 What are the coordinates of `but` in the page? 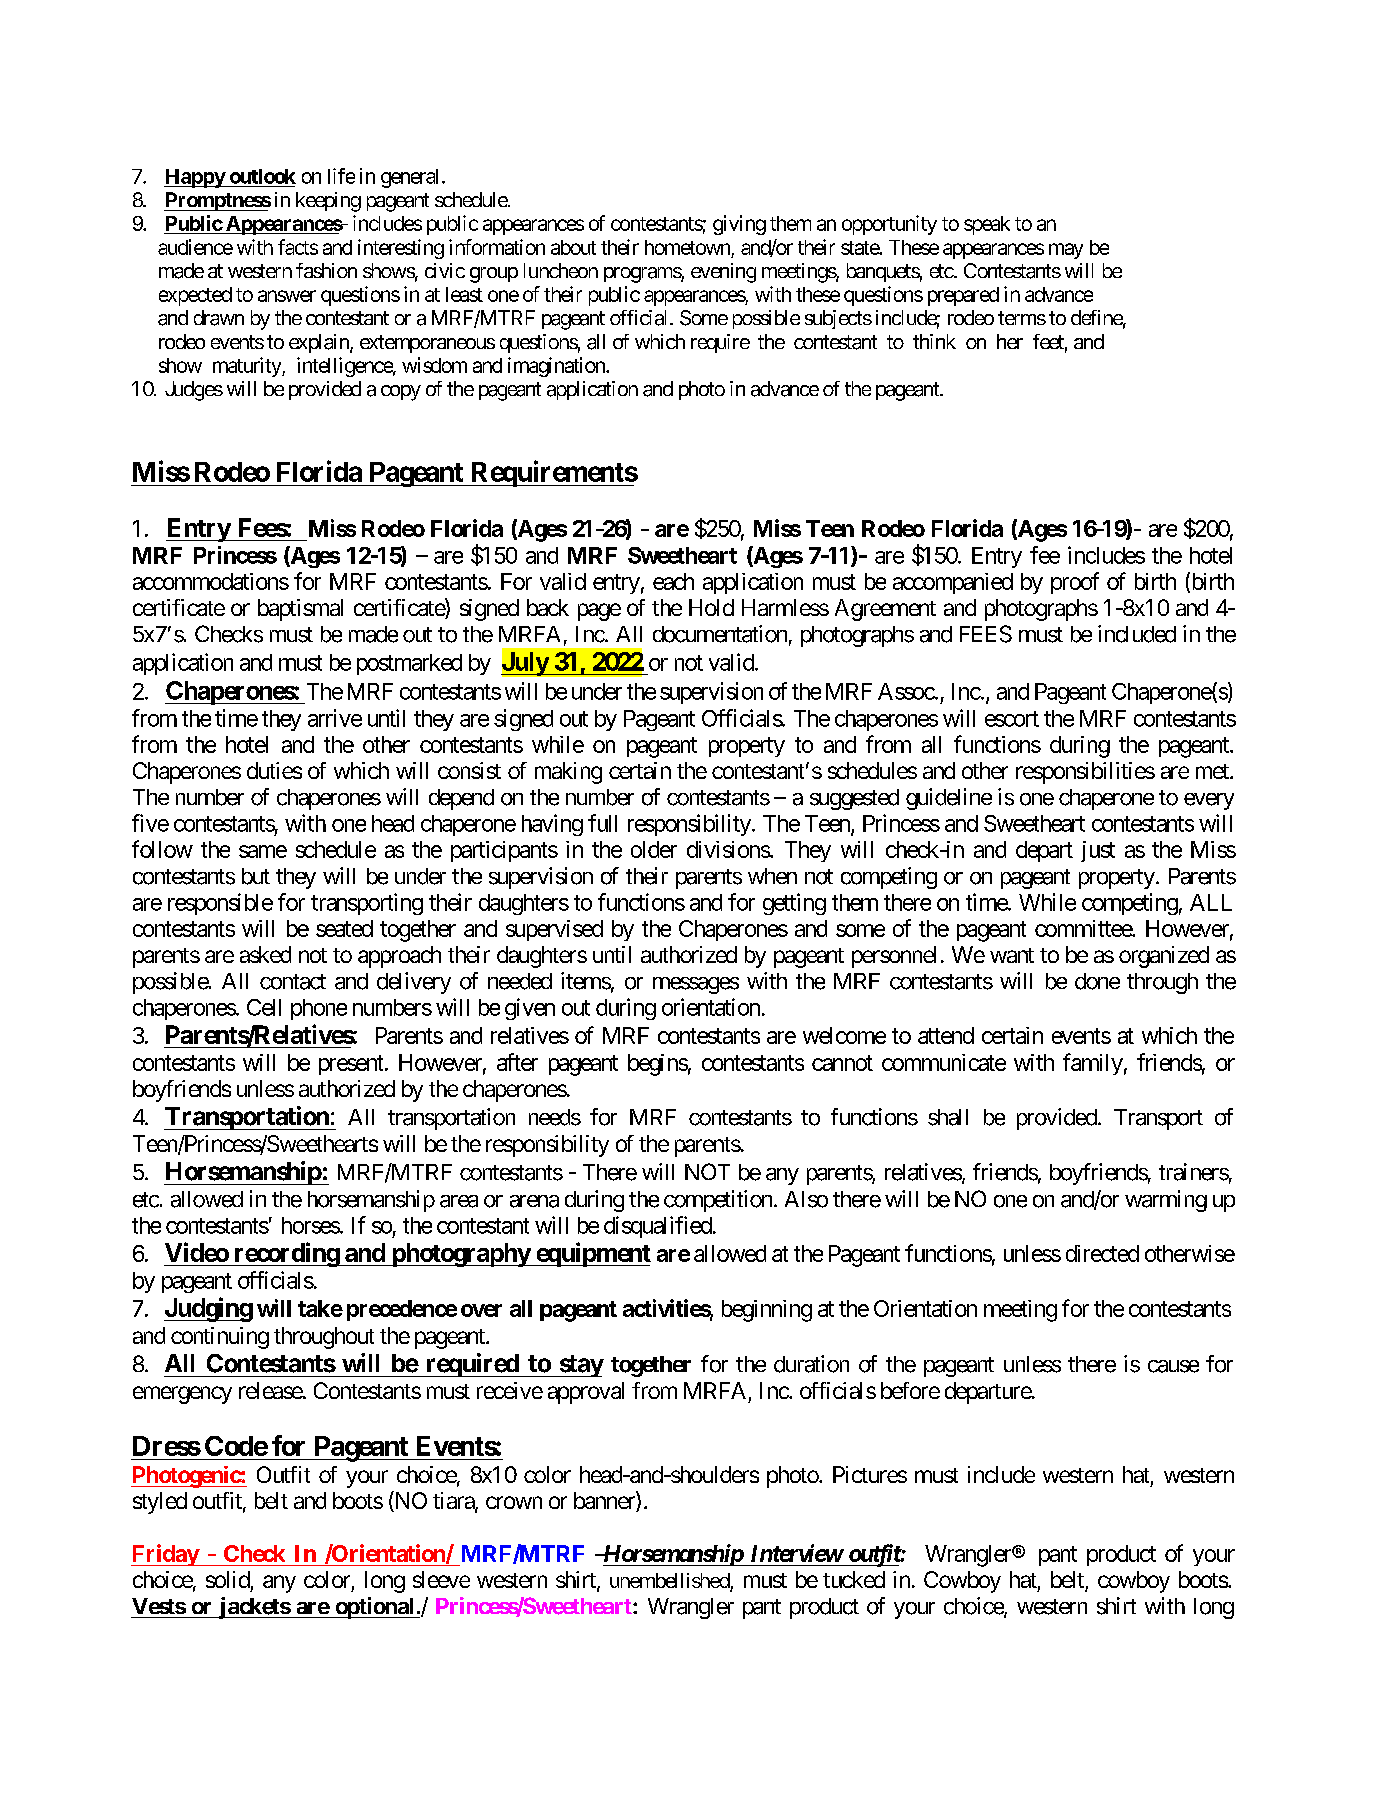 It's located at (256, 876).
